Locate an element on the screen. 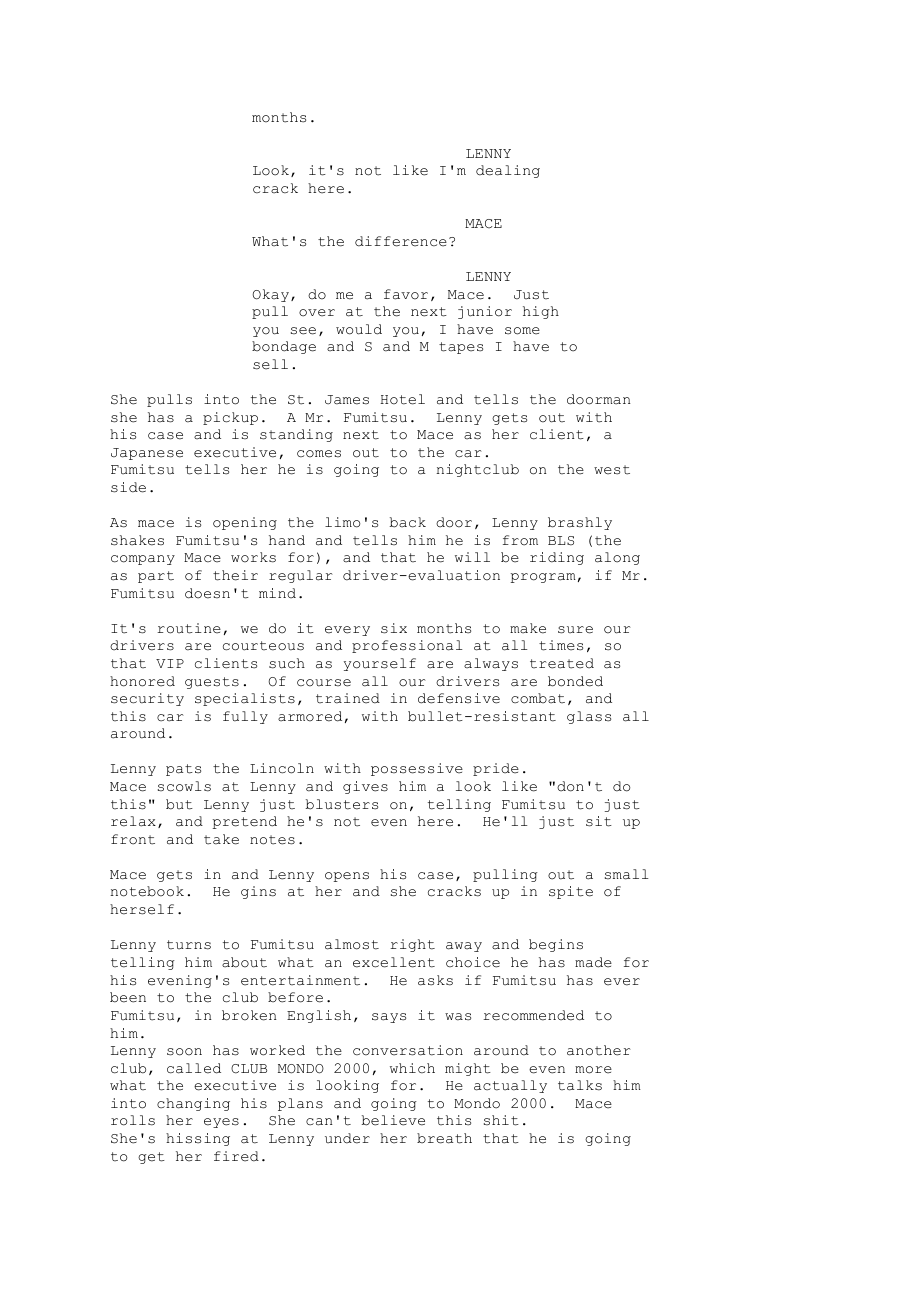 Image resolution: width=924 pixels, height=1307 pixels. treated is located at coordinates (562, 663).
